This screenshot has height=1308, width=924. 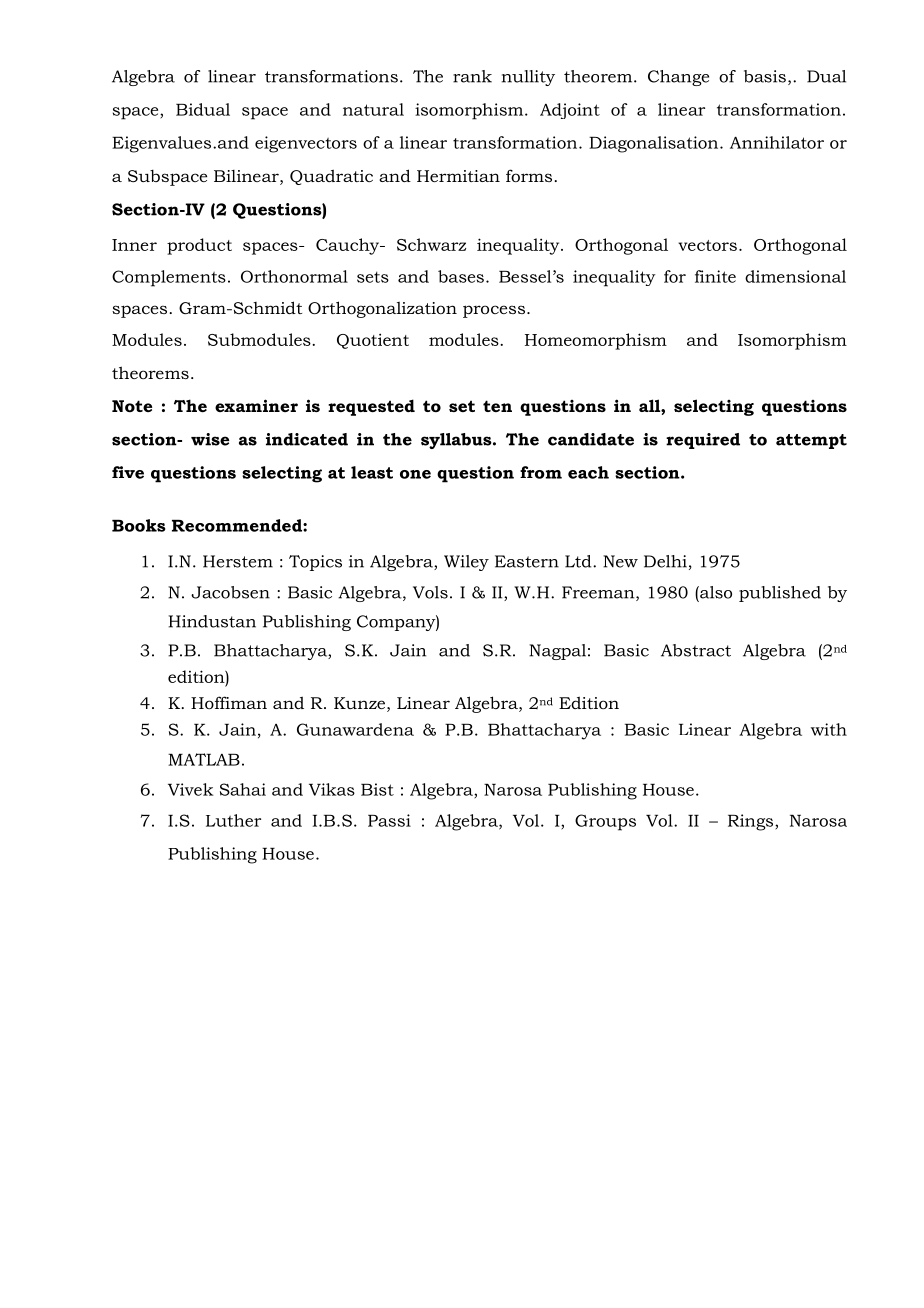 What do you see at coordinates (256, 405) in the screenshot?
I see `examiner` at bounding box center [256, 405].
